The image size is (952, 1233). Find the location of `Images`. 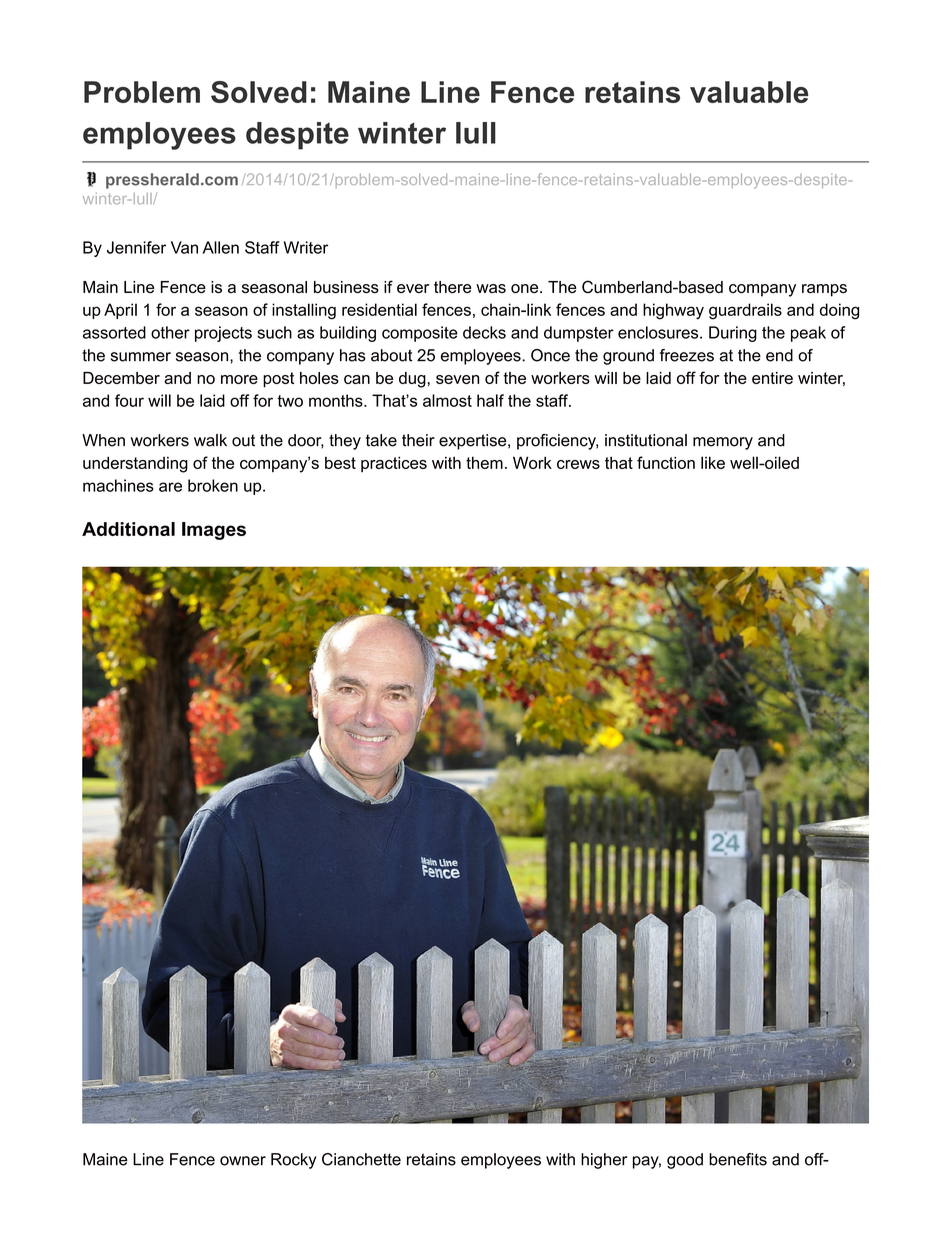

Images is located at coordinates (214, 531).
